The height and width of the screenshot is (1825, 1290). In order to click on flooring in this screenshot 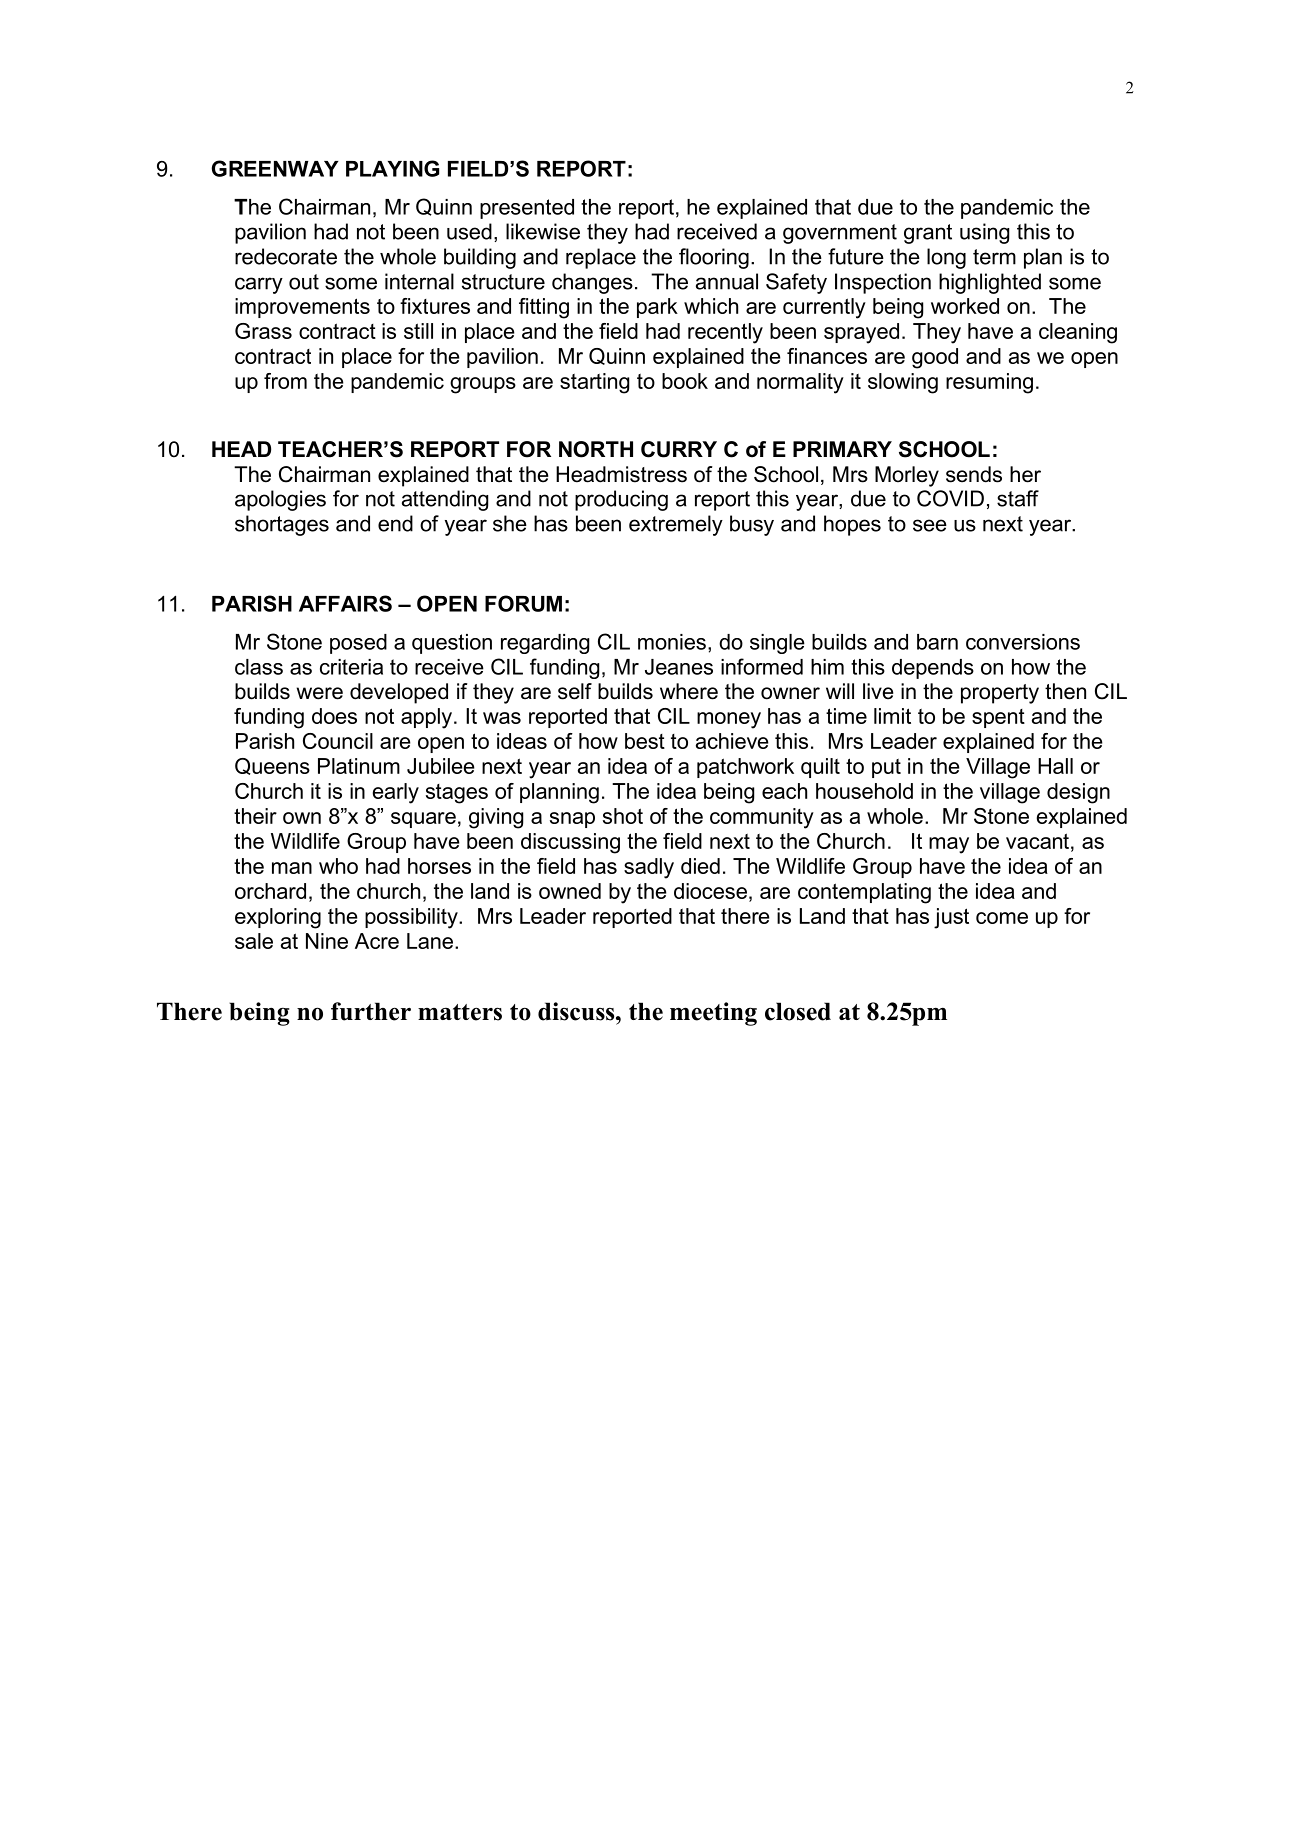, I will do `click(714, 258)`.
